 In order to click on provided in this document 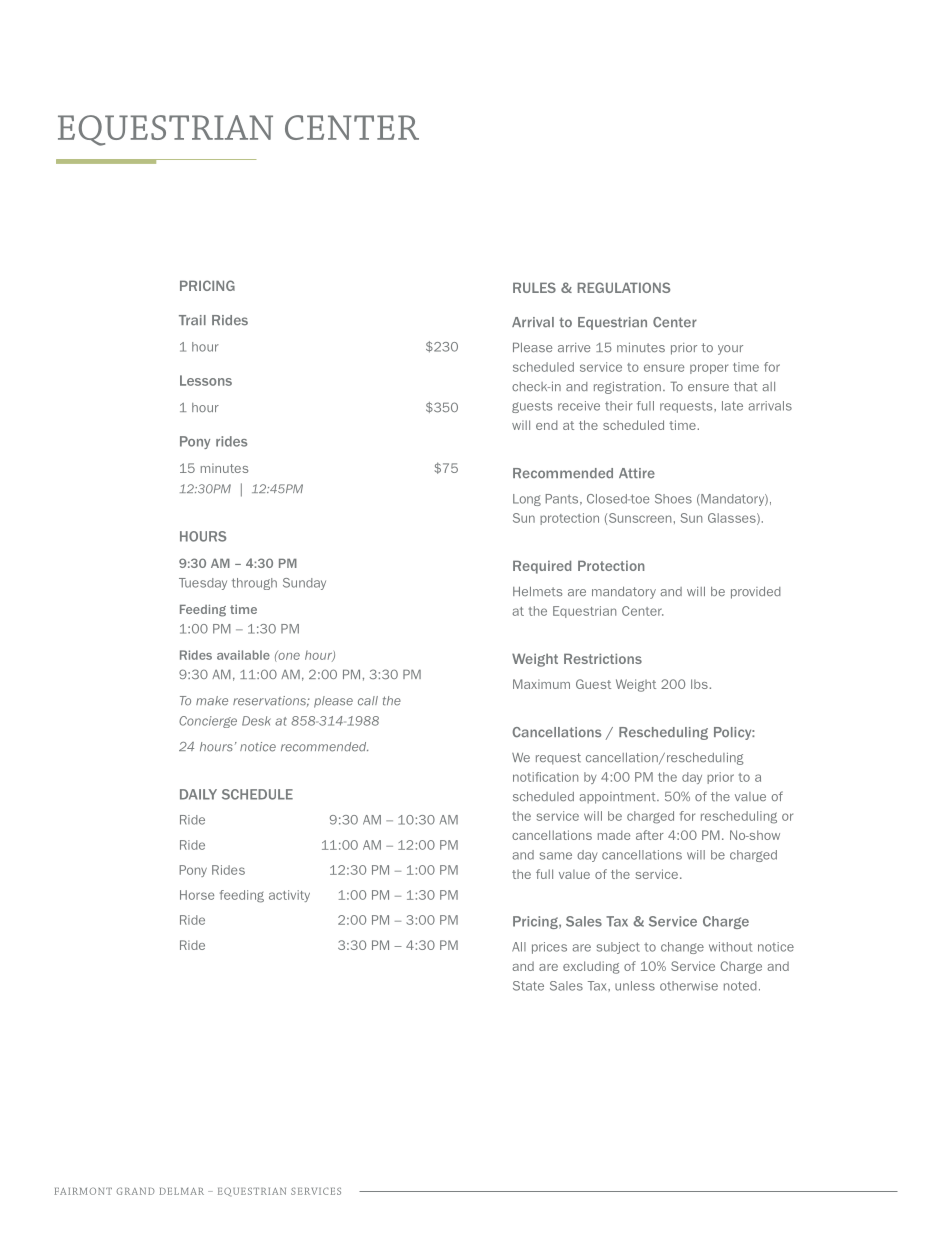, I will do `click(756, 593)`.
